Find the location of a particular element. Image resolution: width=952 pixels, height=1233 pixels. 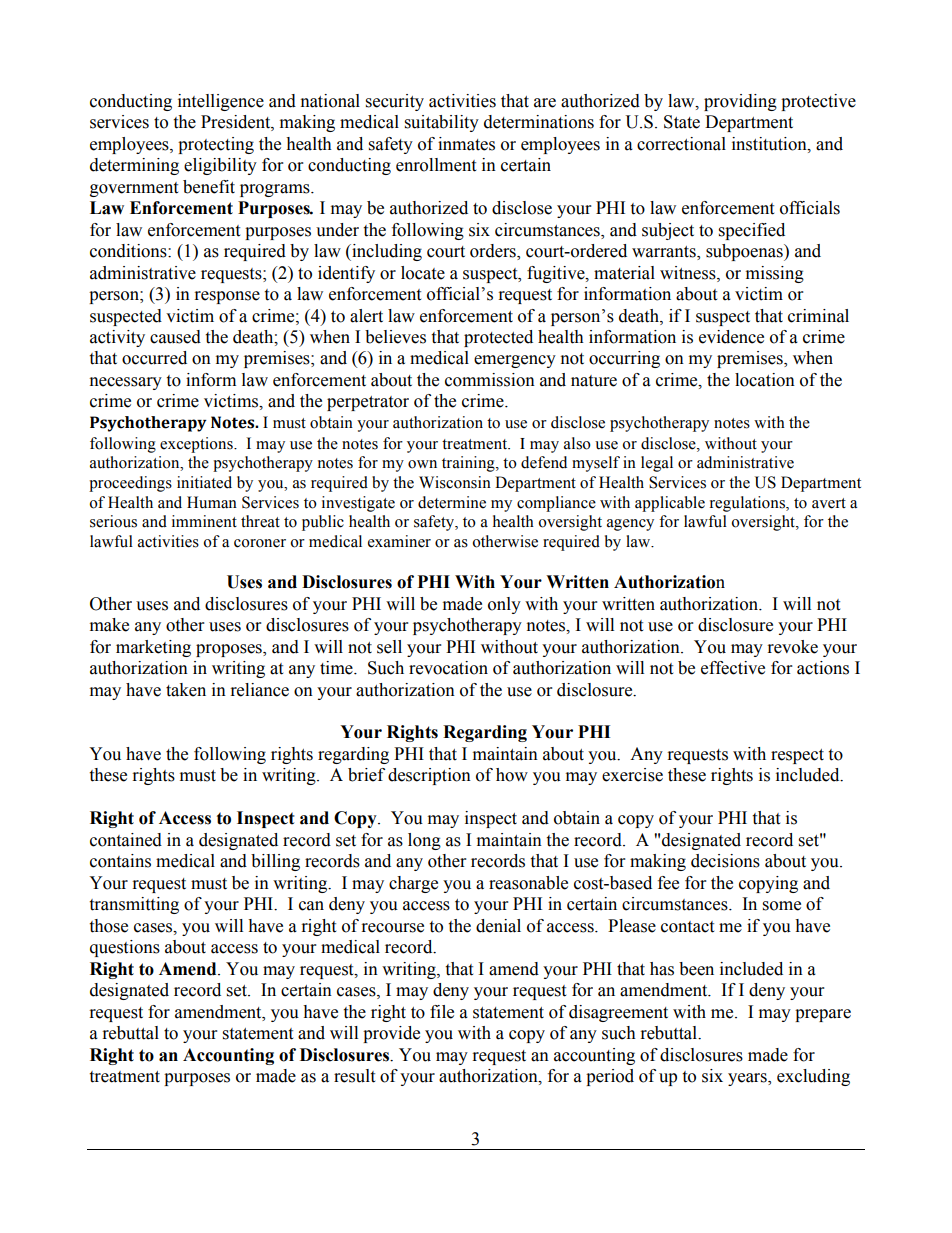

protecting is located at coordinates (216, 145).
